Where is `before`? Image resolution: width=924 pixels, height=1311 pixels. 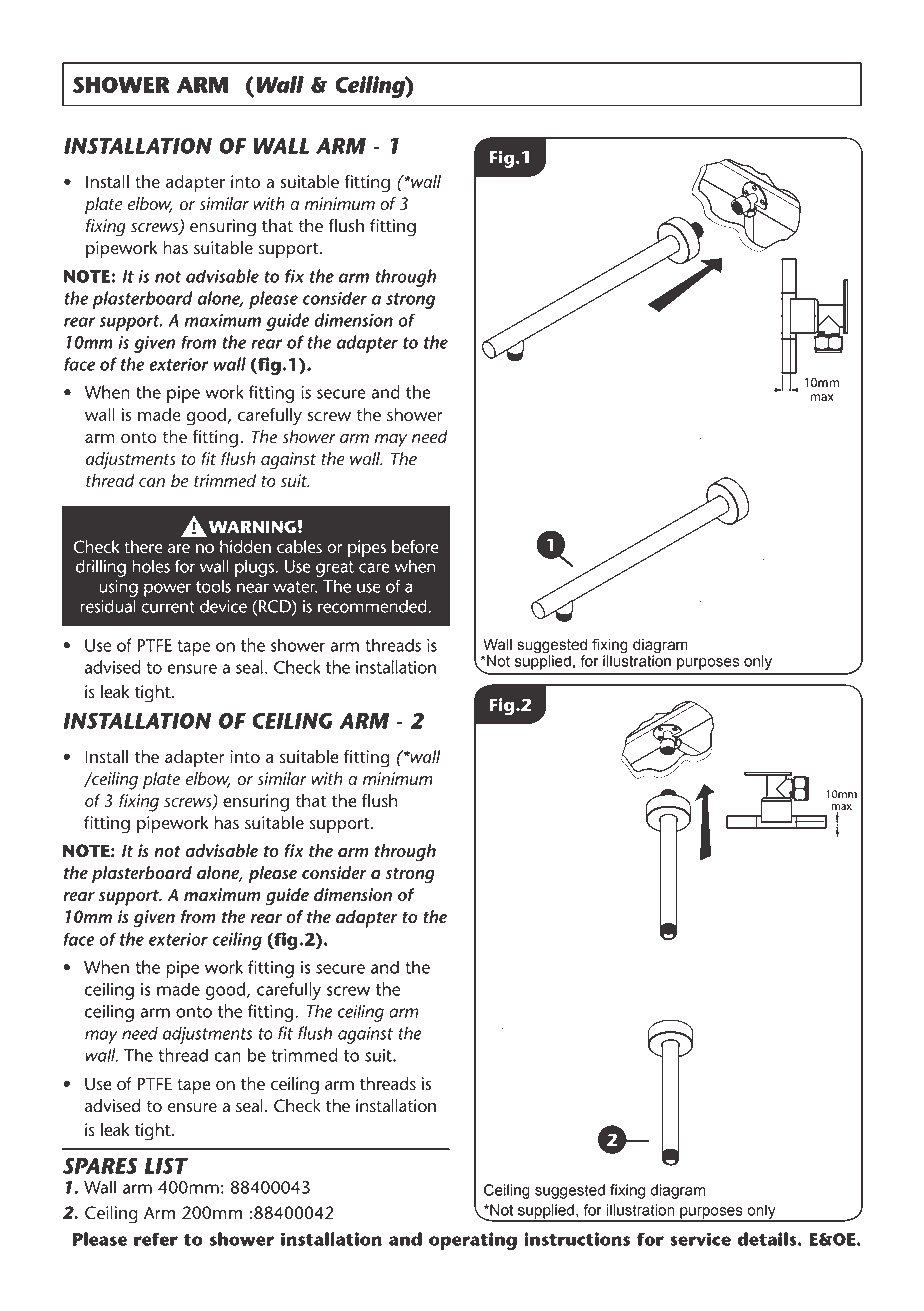
before is located at coordinates (415, 547).
